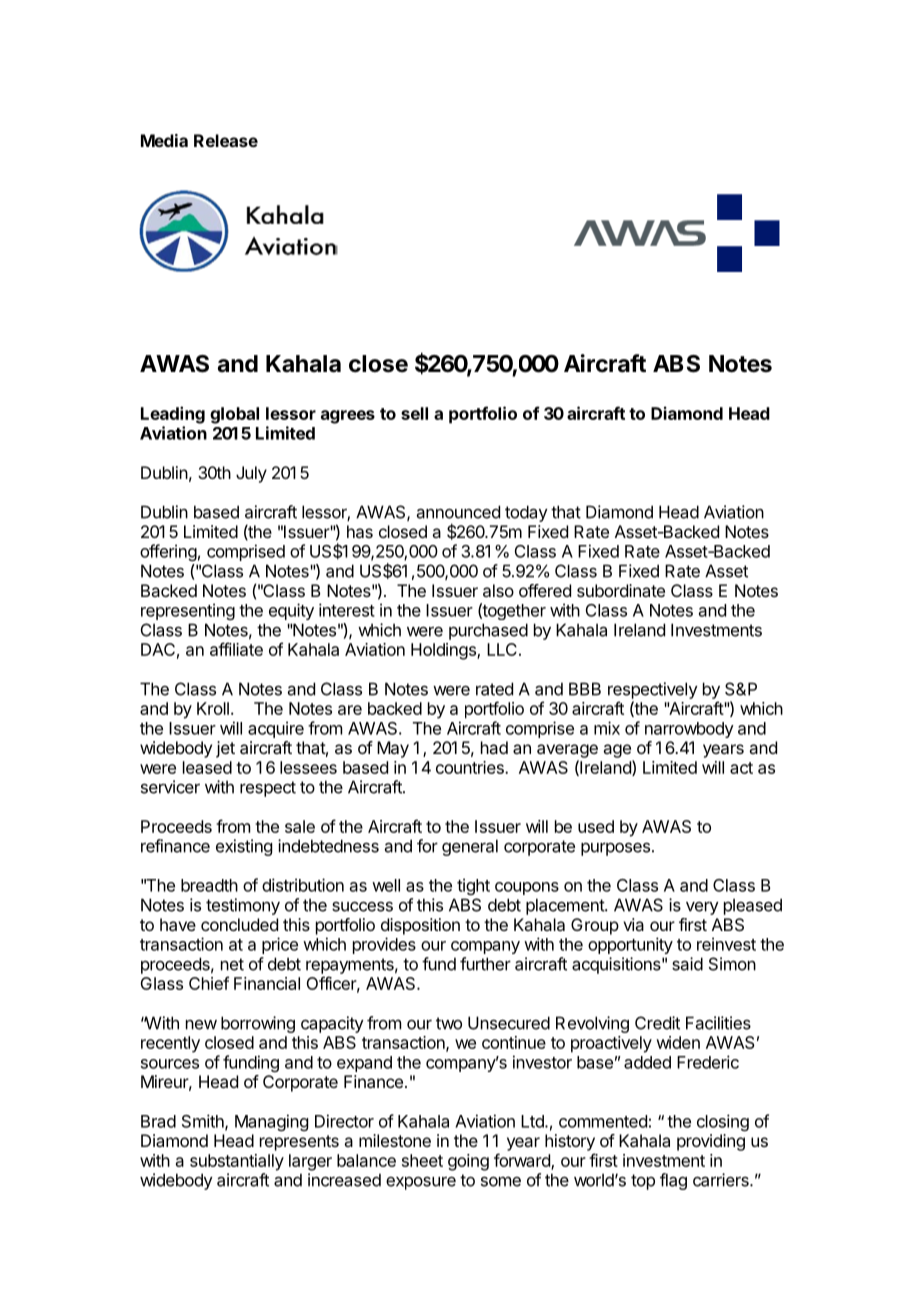 The image size is (924, 1308). I want to click on purposes, so click(615, 849).
